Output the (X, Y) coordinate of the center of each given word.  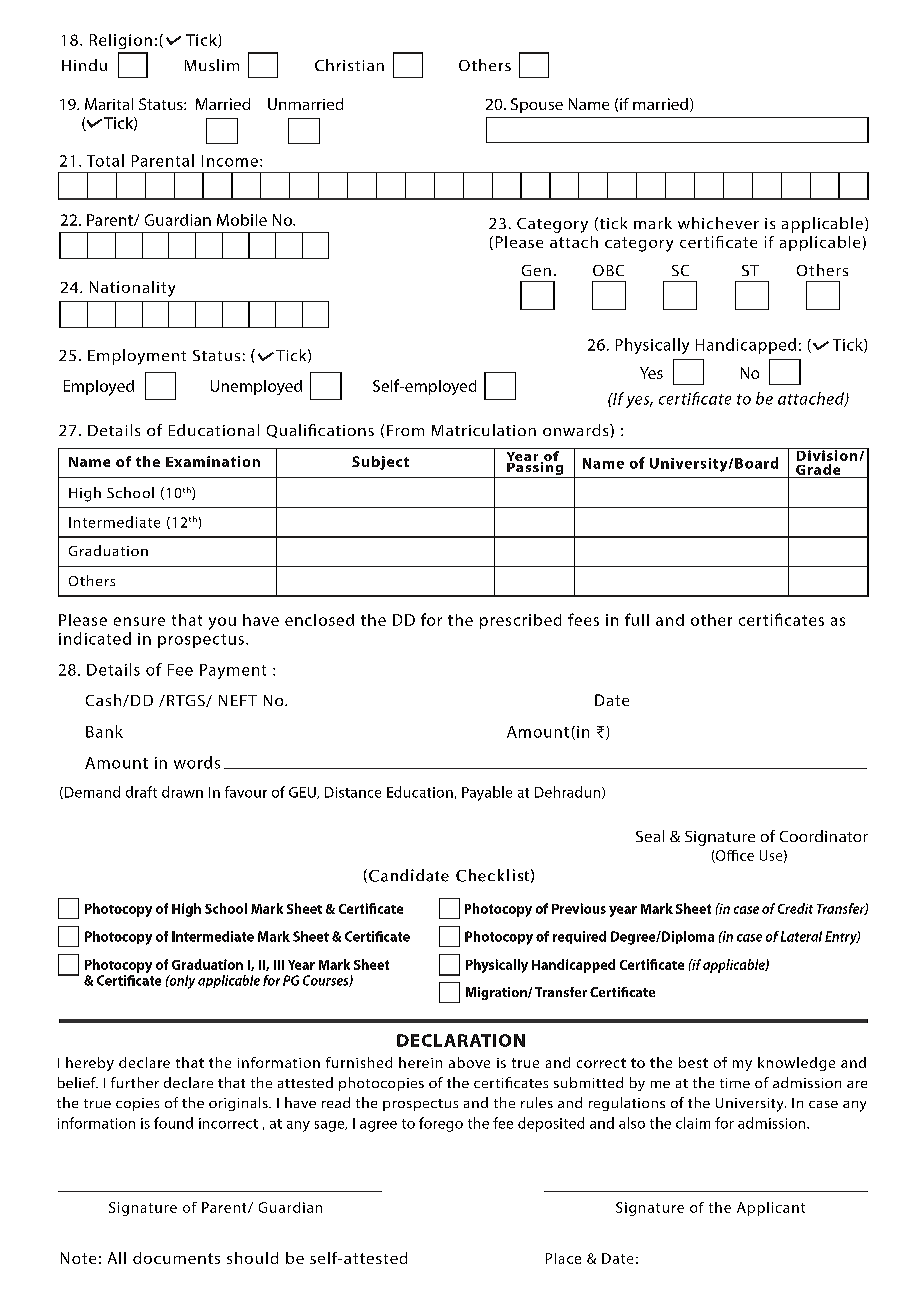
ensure (139, 621)
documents (176, 1258)
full (637, 619)
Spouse (537, 105)
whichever (718, 223)
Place (563, 1258)
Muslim (212, 65)
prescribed (520, 621)
